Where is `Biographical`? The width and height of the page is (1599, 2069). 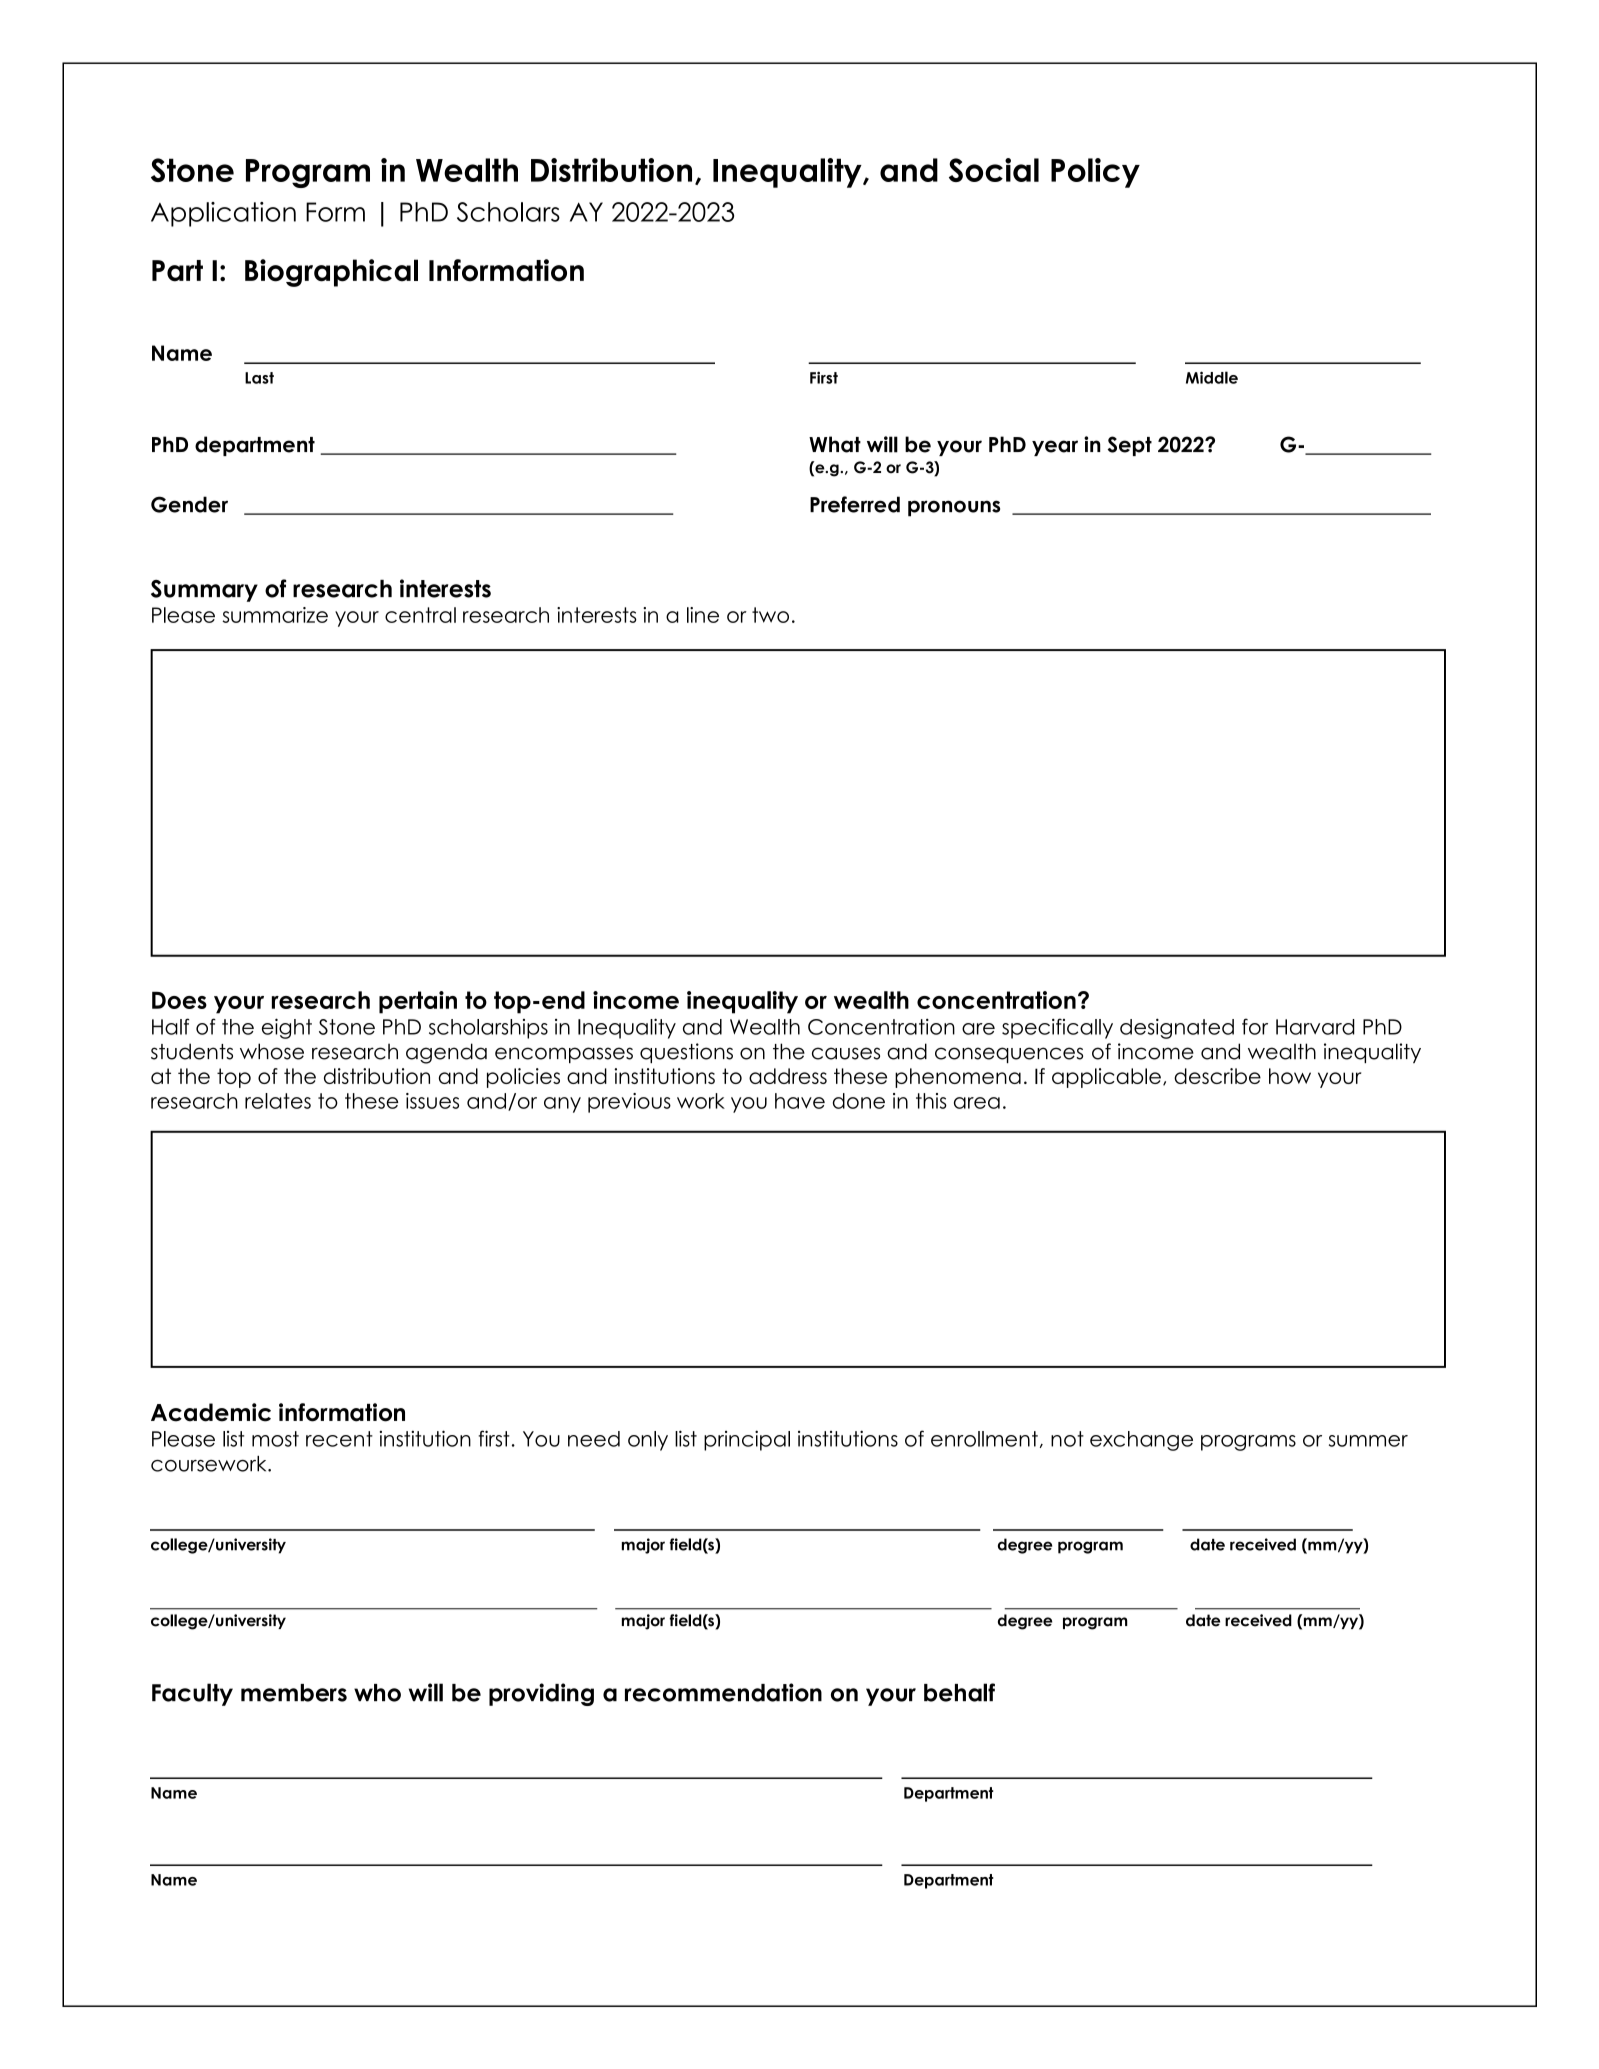 Biographical is located at coordinates (331, 273).
